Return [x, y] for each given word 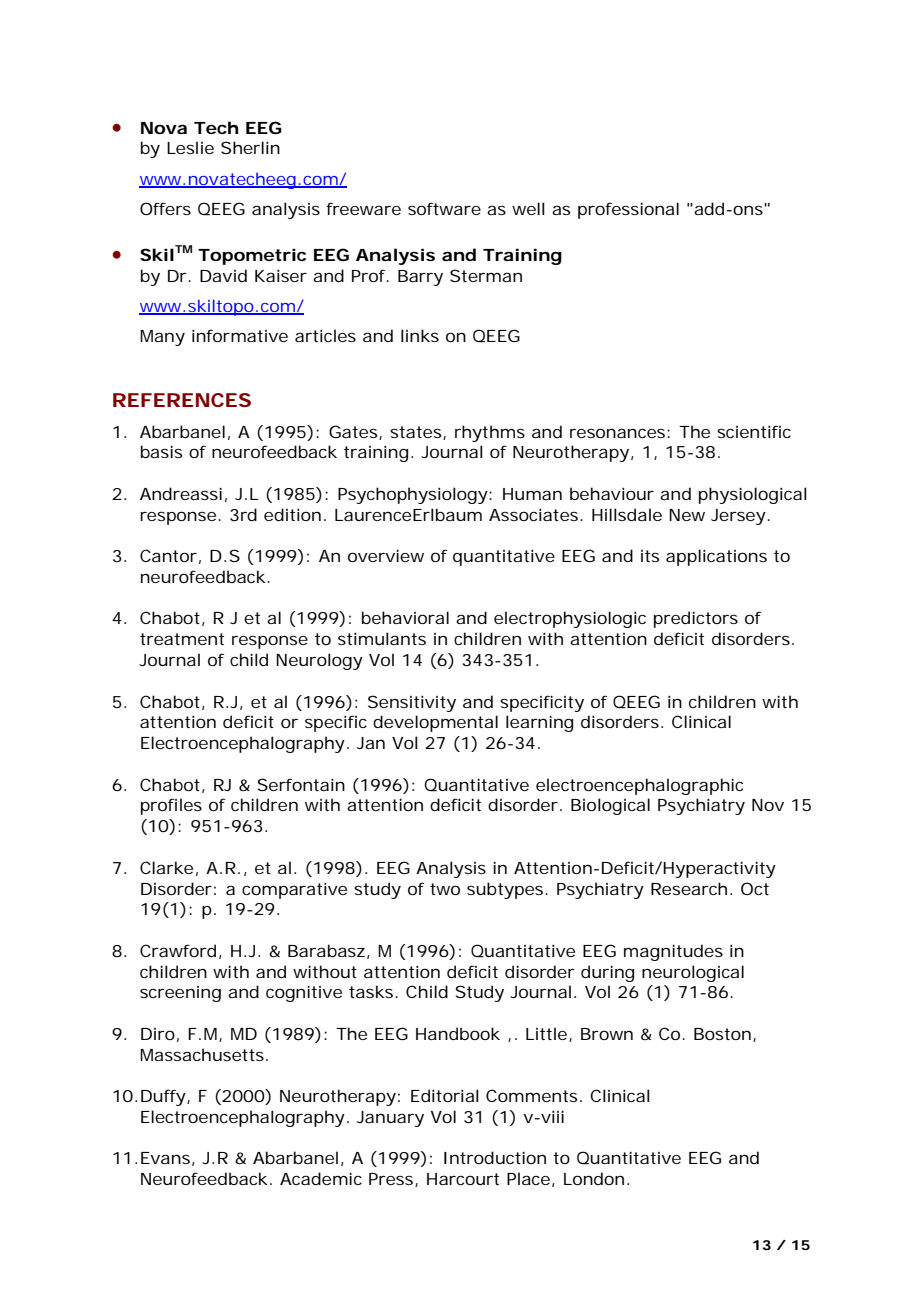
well [528, 208]
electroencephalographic [639, 786]
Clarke [166, 867]
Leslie [190, 147]
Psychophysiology [413, 495]
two [445, 889]
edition [292, 514]
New [687, 515]
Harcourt [463, 1179]
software [444, 208]
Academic [321, 1178]
